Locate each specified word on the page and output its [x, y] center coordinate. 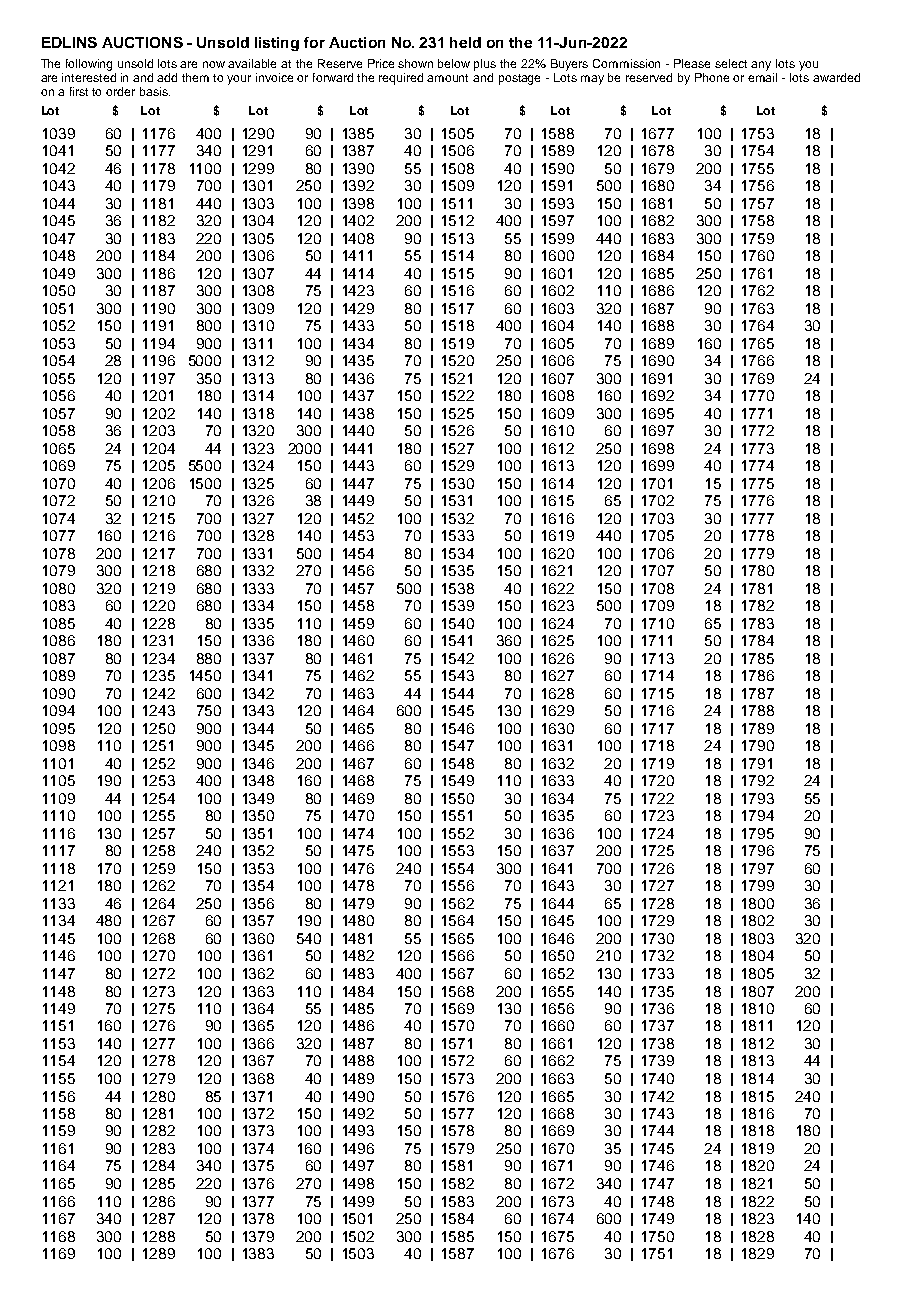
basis [155, 91]
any [761, 66]
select [731, 63]
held [465, 42]
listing [277, 44]
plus [485, 65]
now [214, 64]
